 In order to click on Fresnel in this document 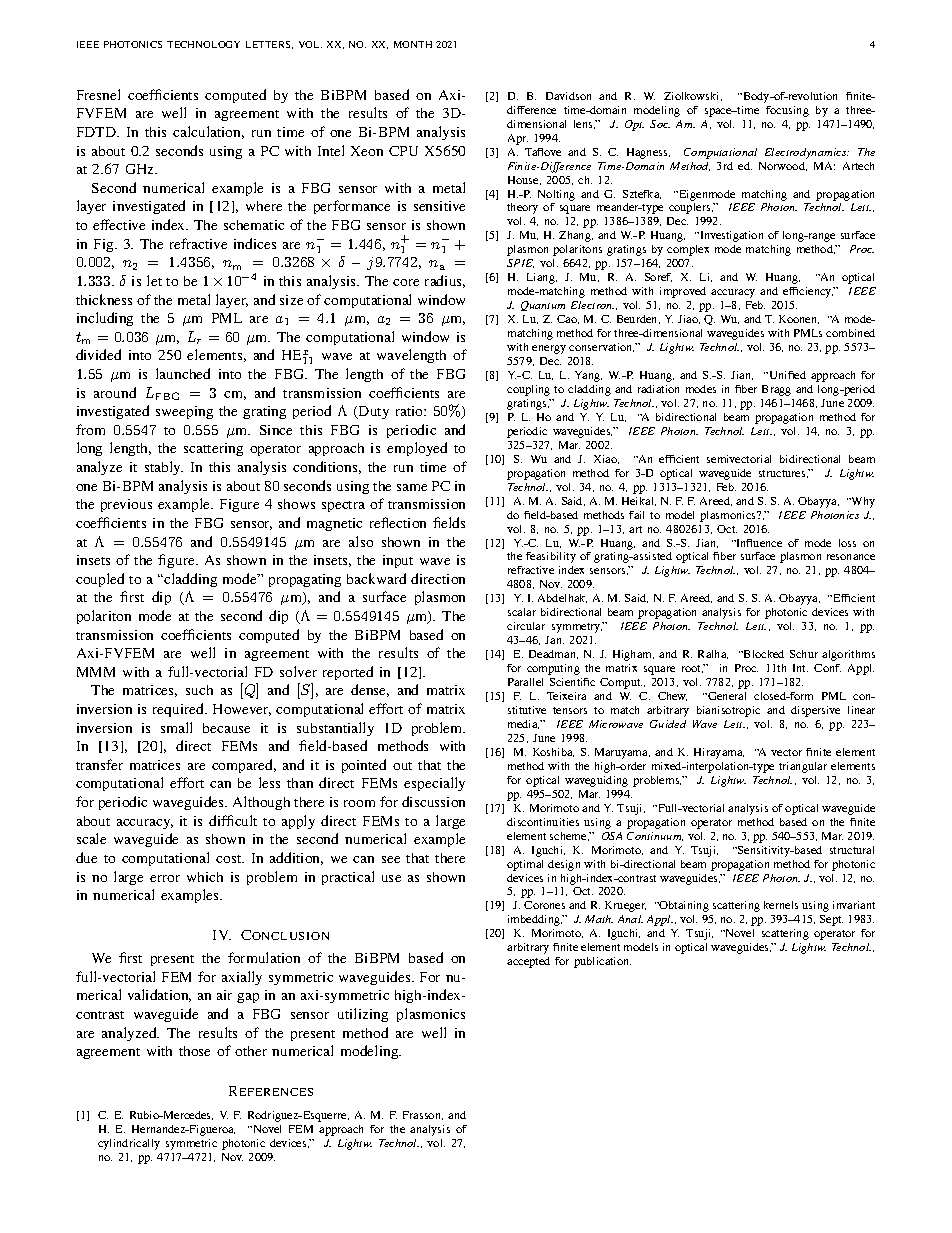, I will do `click(98, 94)`.
